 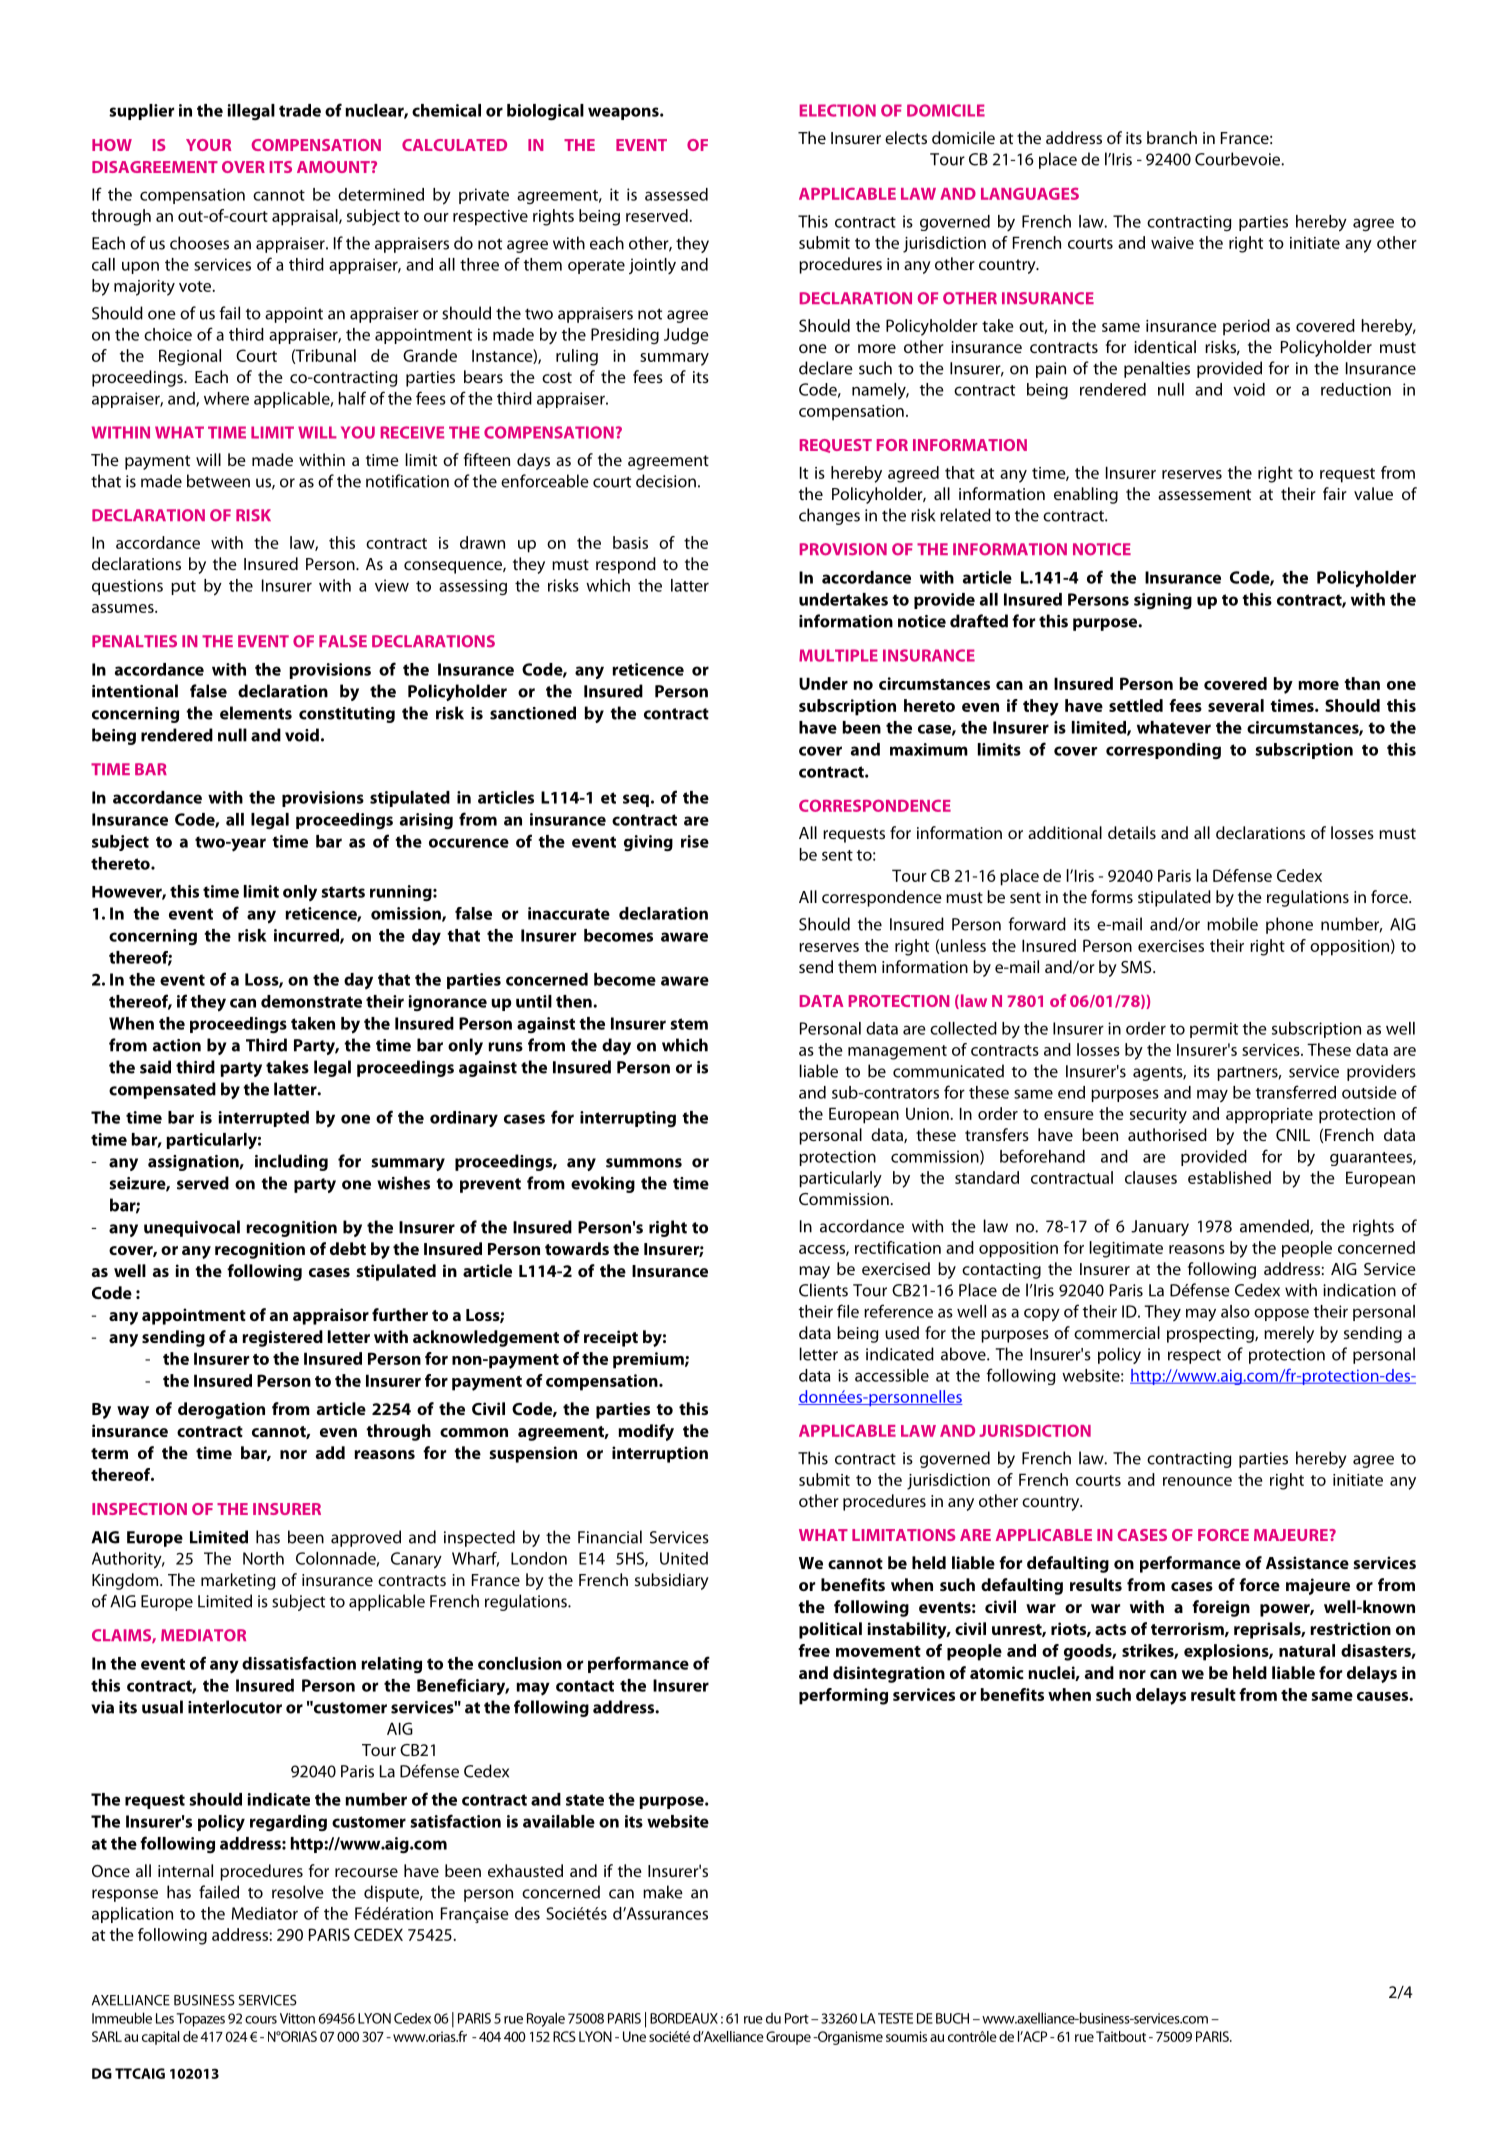 I want to click on Topazes, so click(x=200, y=2020).
